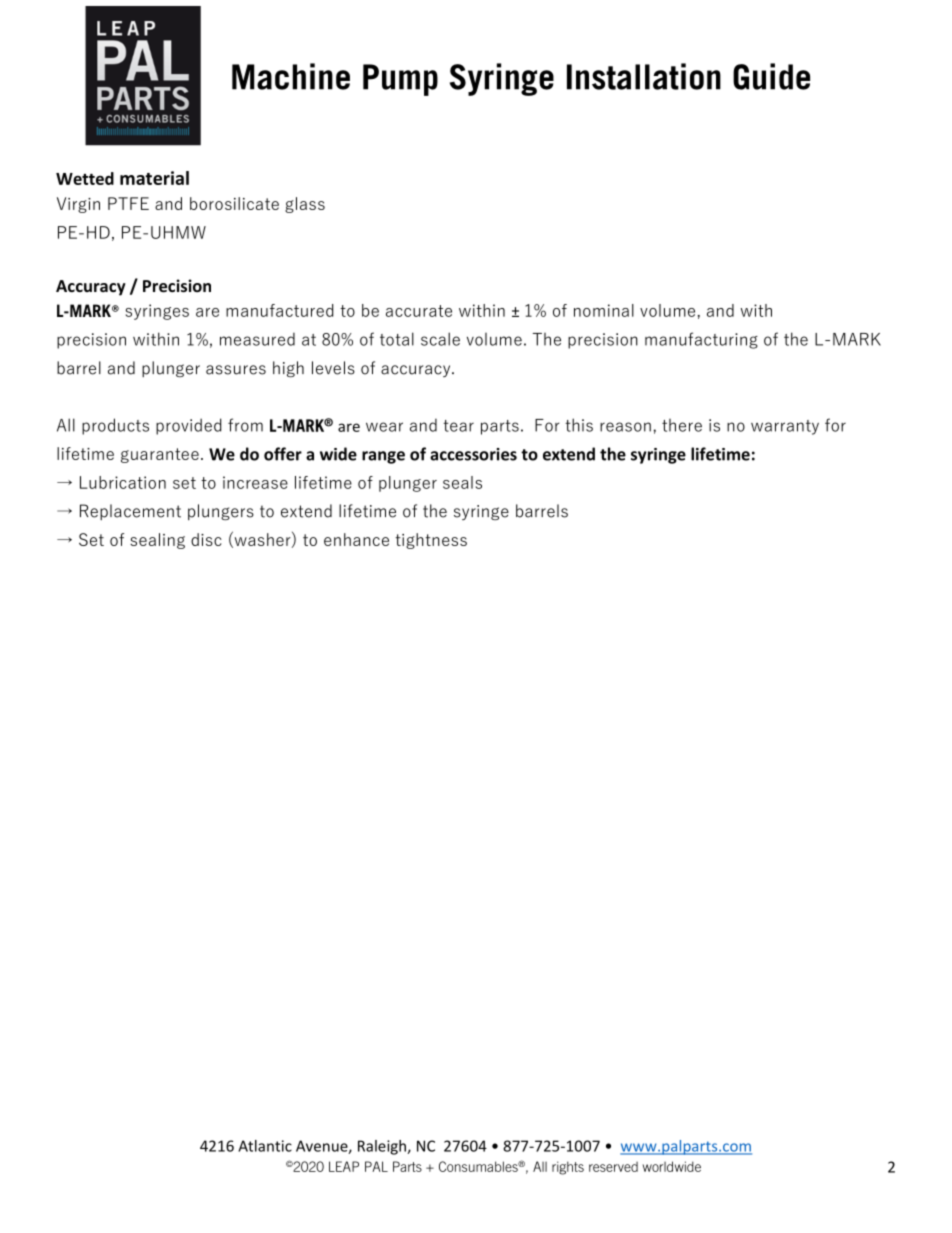  I want to click on material, so click(154, 178).
